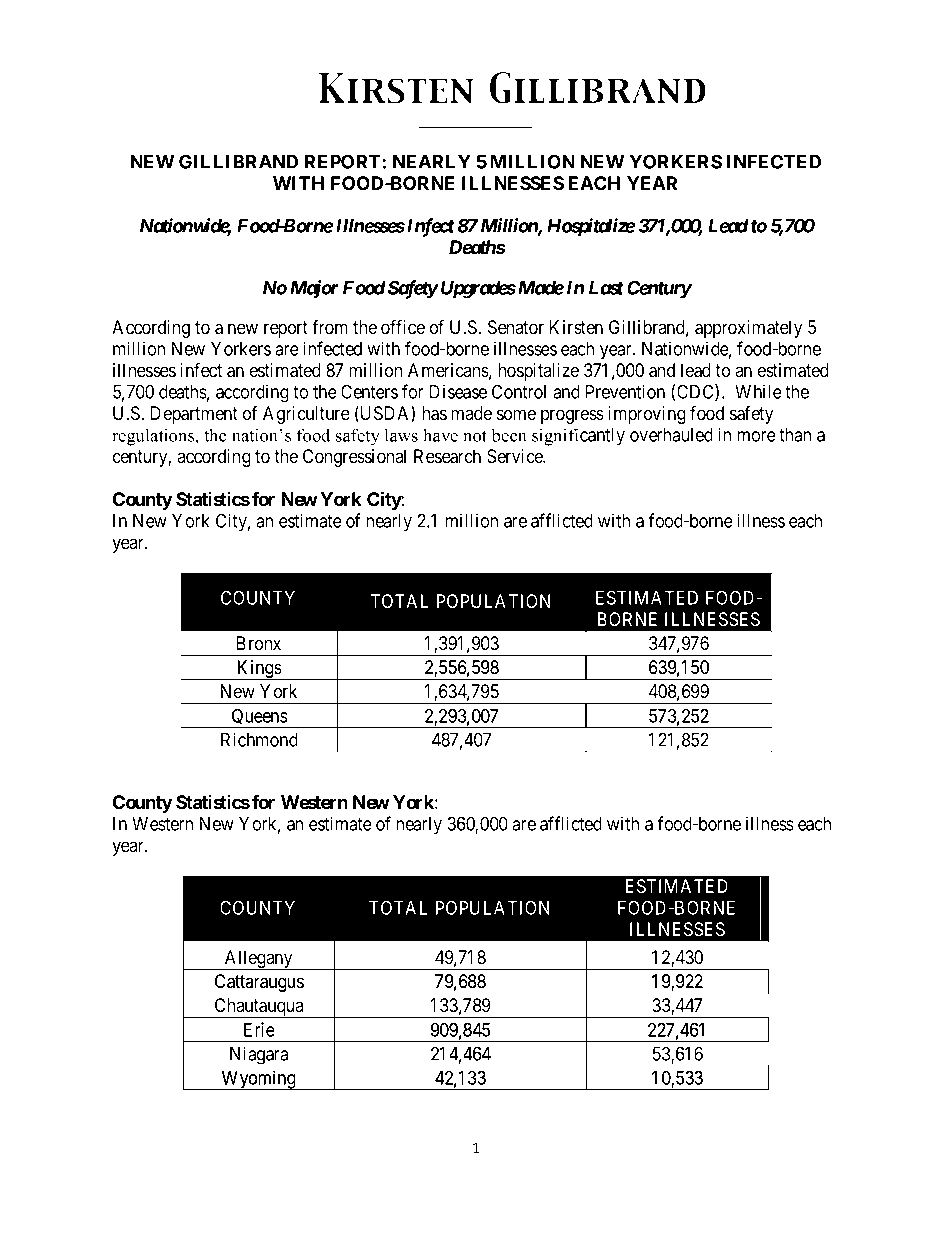 The image size is (952, 1233). Describe the element at coordinates (258, 1080) in the document. I see `Wyoming` at that location.
